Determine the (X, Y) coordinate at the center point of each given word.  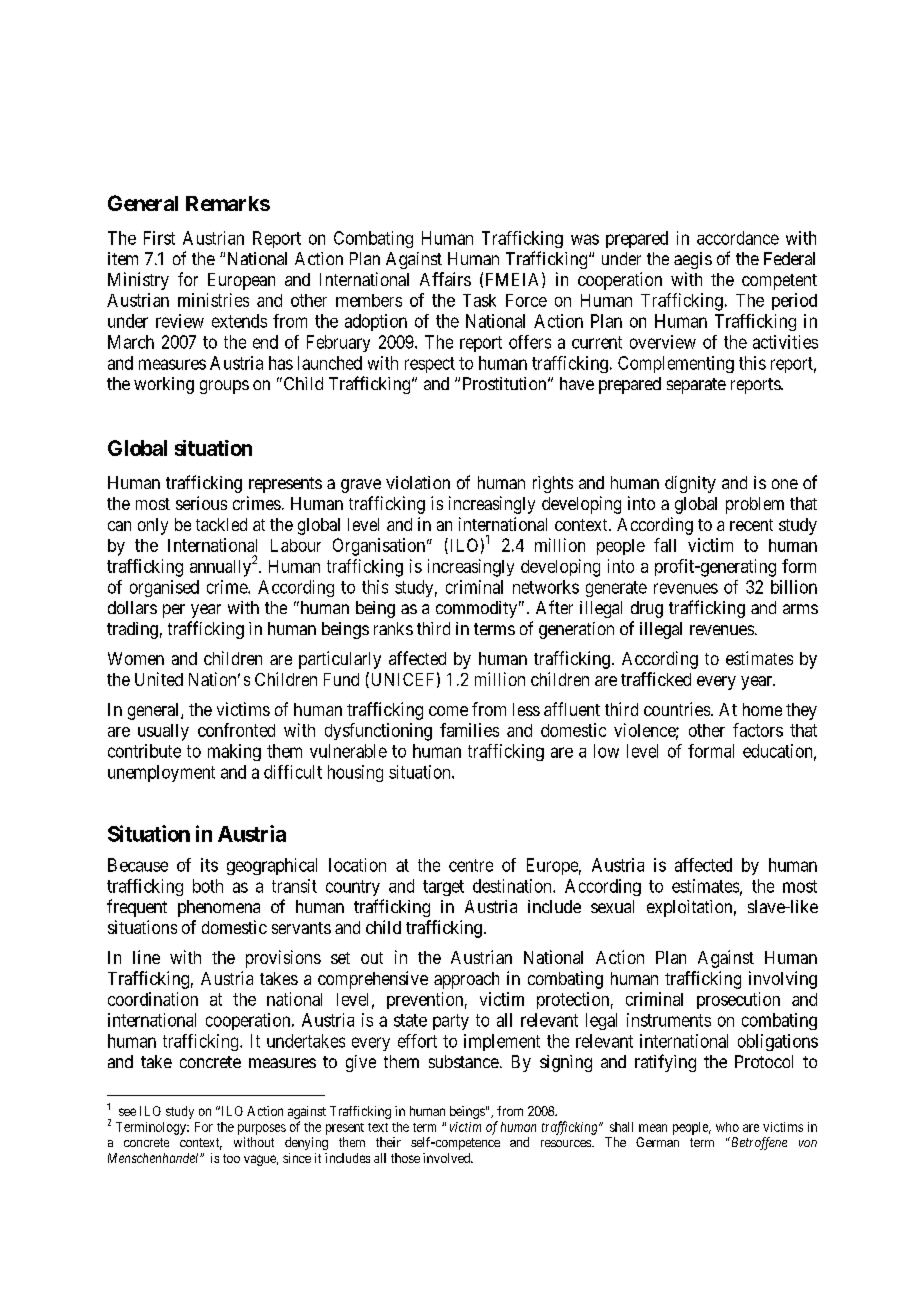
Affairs (445, 279)
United (159, 679)
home (762, 709)
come (448, 711)
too (231, 1158)
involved (448, 1158)
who (727, 1127)
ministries (213, 300)
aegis (693, 260)
